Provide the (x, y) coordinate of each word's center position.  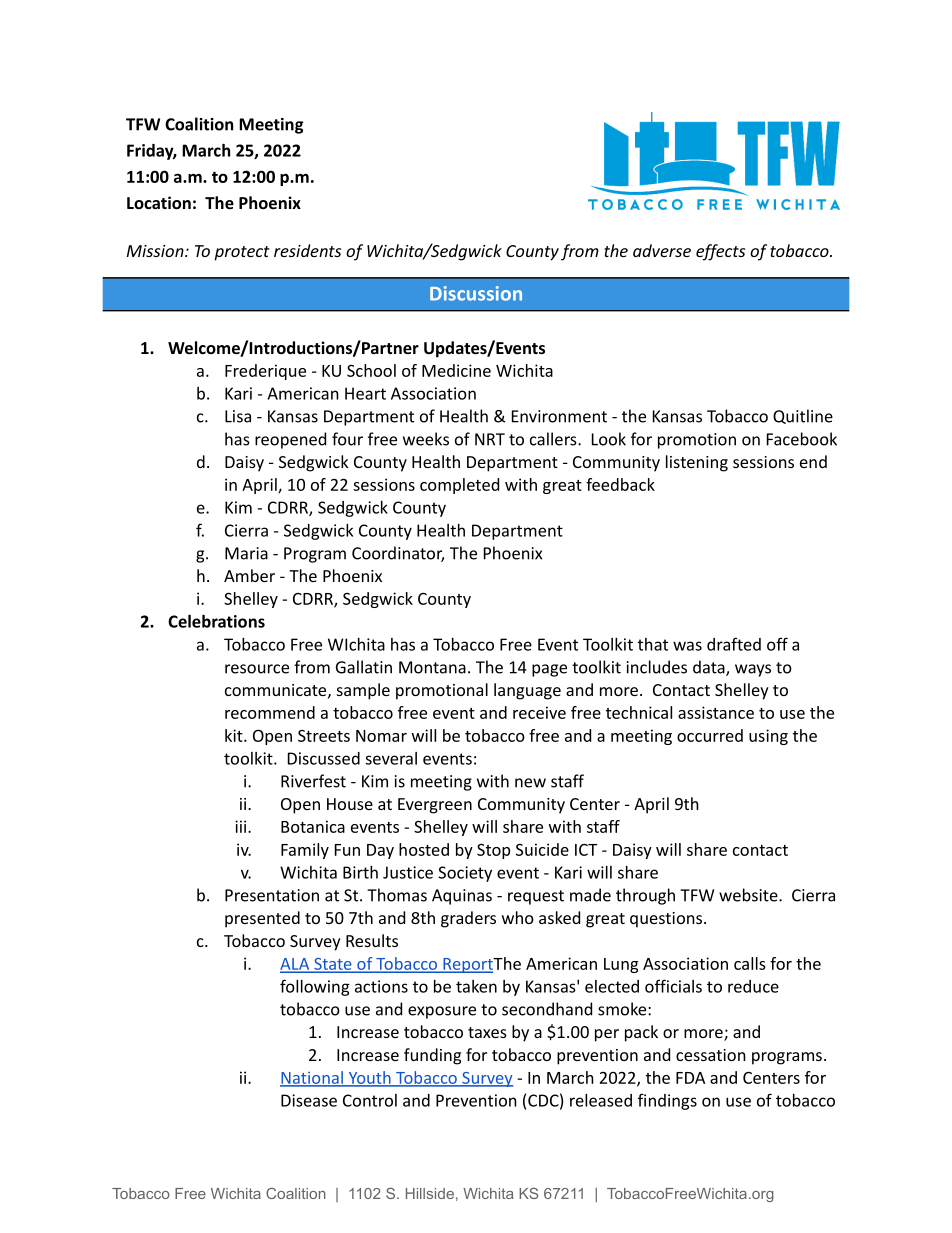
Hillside (430, 1193)
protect (242, 253)
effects (720, 252)
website (749, 895)
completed (459, 486)
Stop (493, 851)
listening (697, 463)
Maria (246, 553)
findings (667, 1101)
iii (242, 826)
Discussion (476, 293)
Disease (309, 1100)
